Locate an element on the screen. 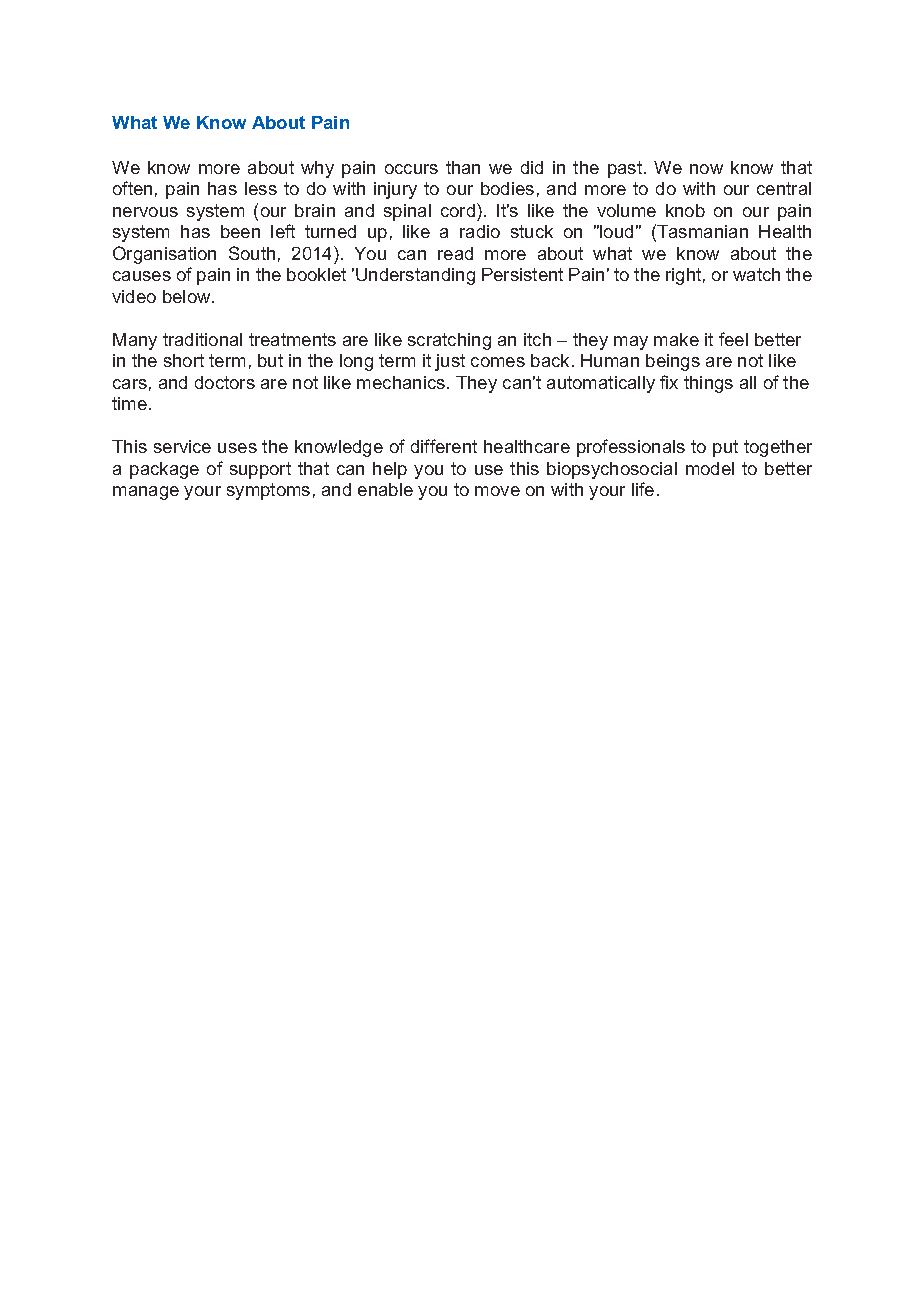 This screenshot has height=1308, width=924. doctors is located at coordinates (225, 382).
